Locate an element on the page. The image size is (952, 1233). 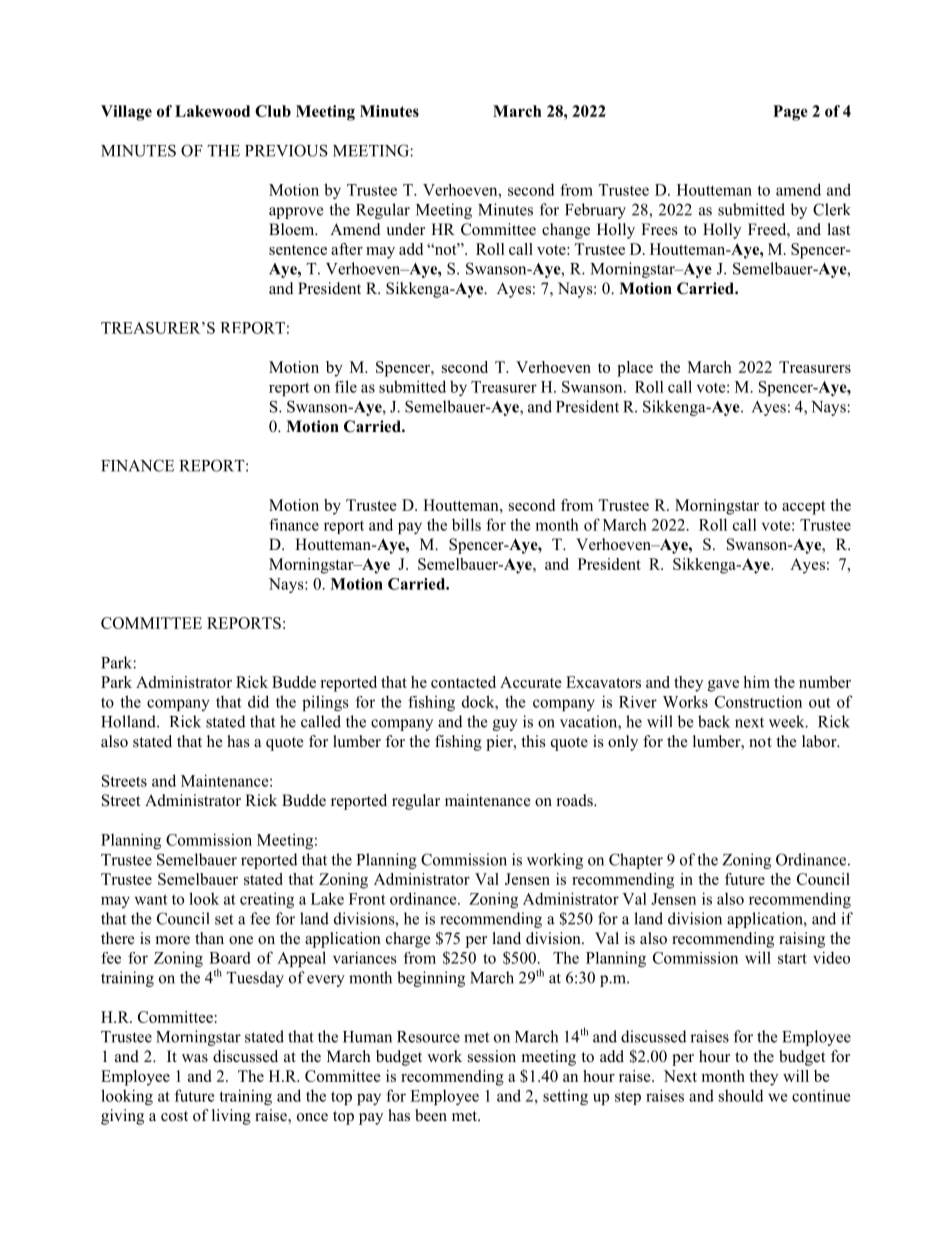
Construction is located at coordinates (758, 701).
